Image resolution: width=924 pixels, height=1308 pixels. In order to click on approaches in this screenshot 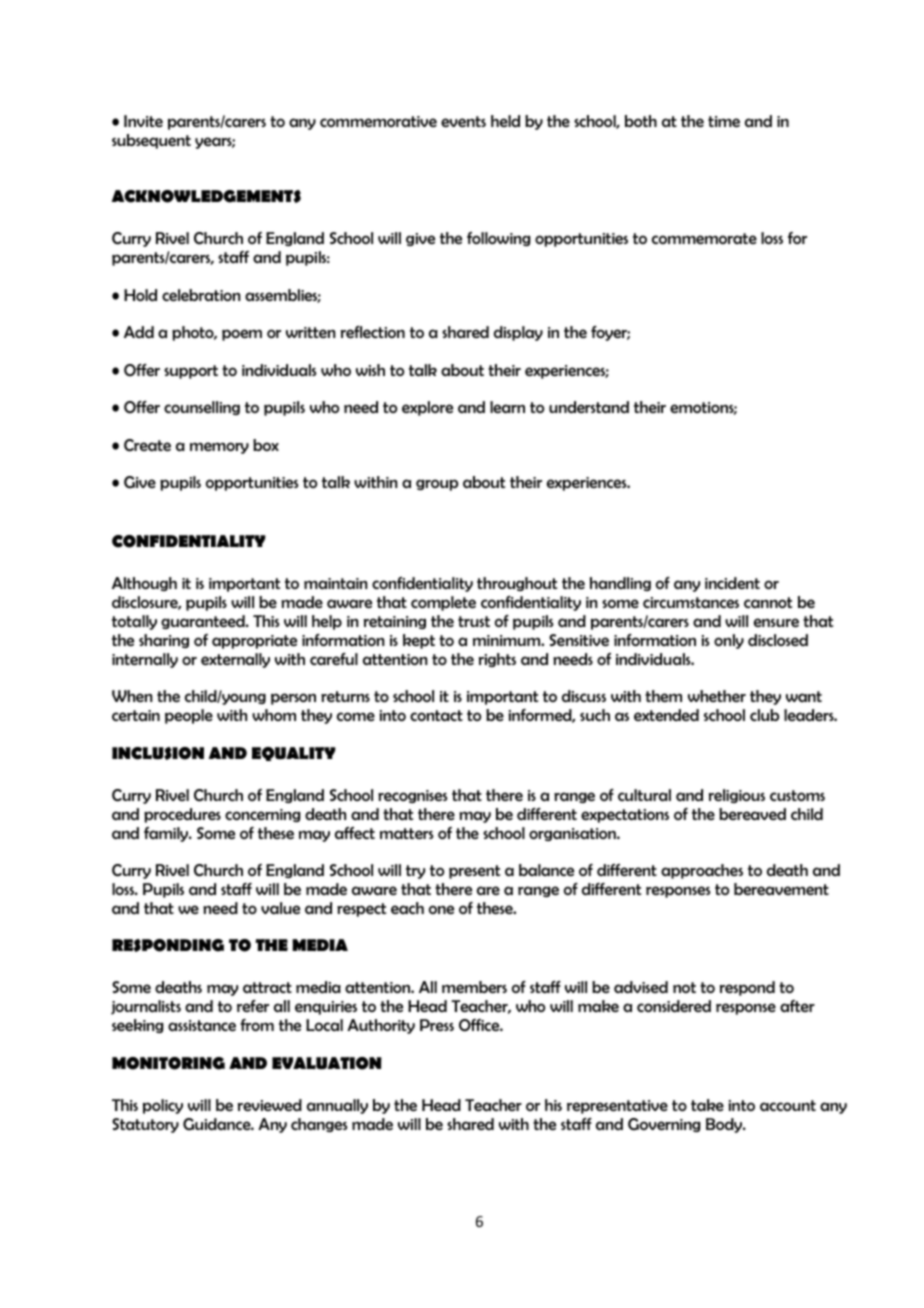, I will do `click(702, 871)`.
